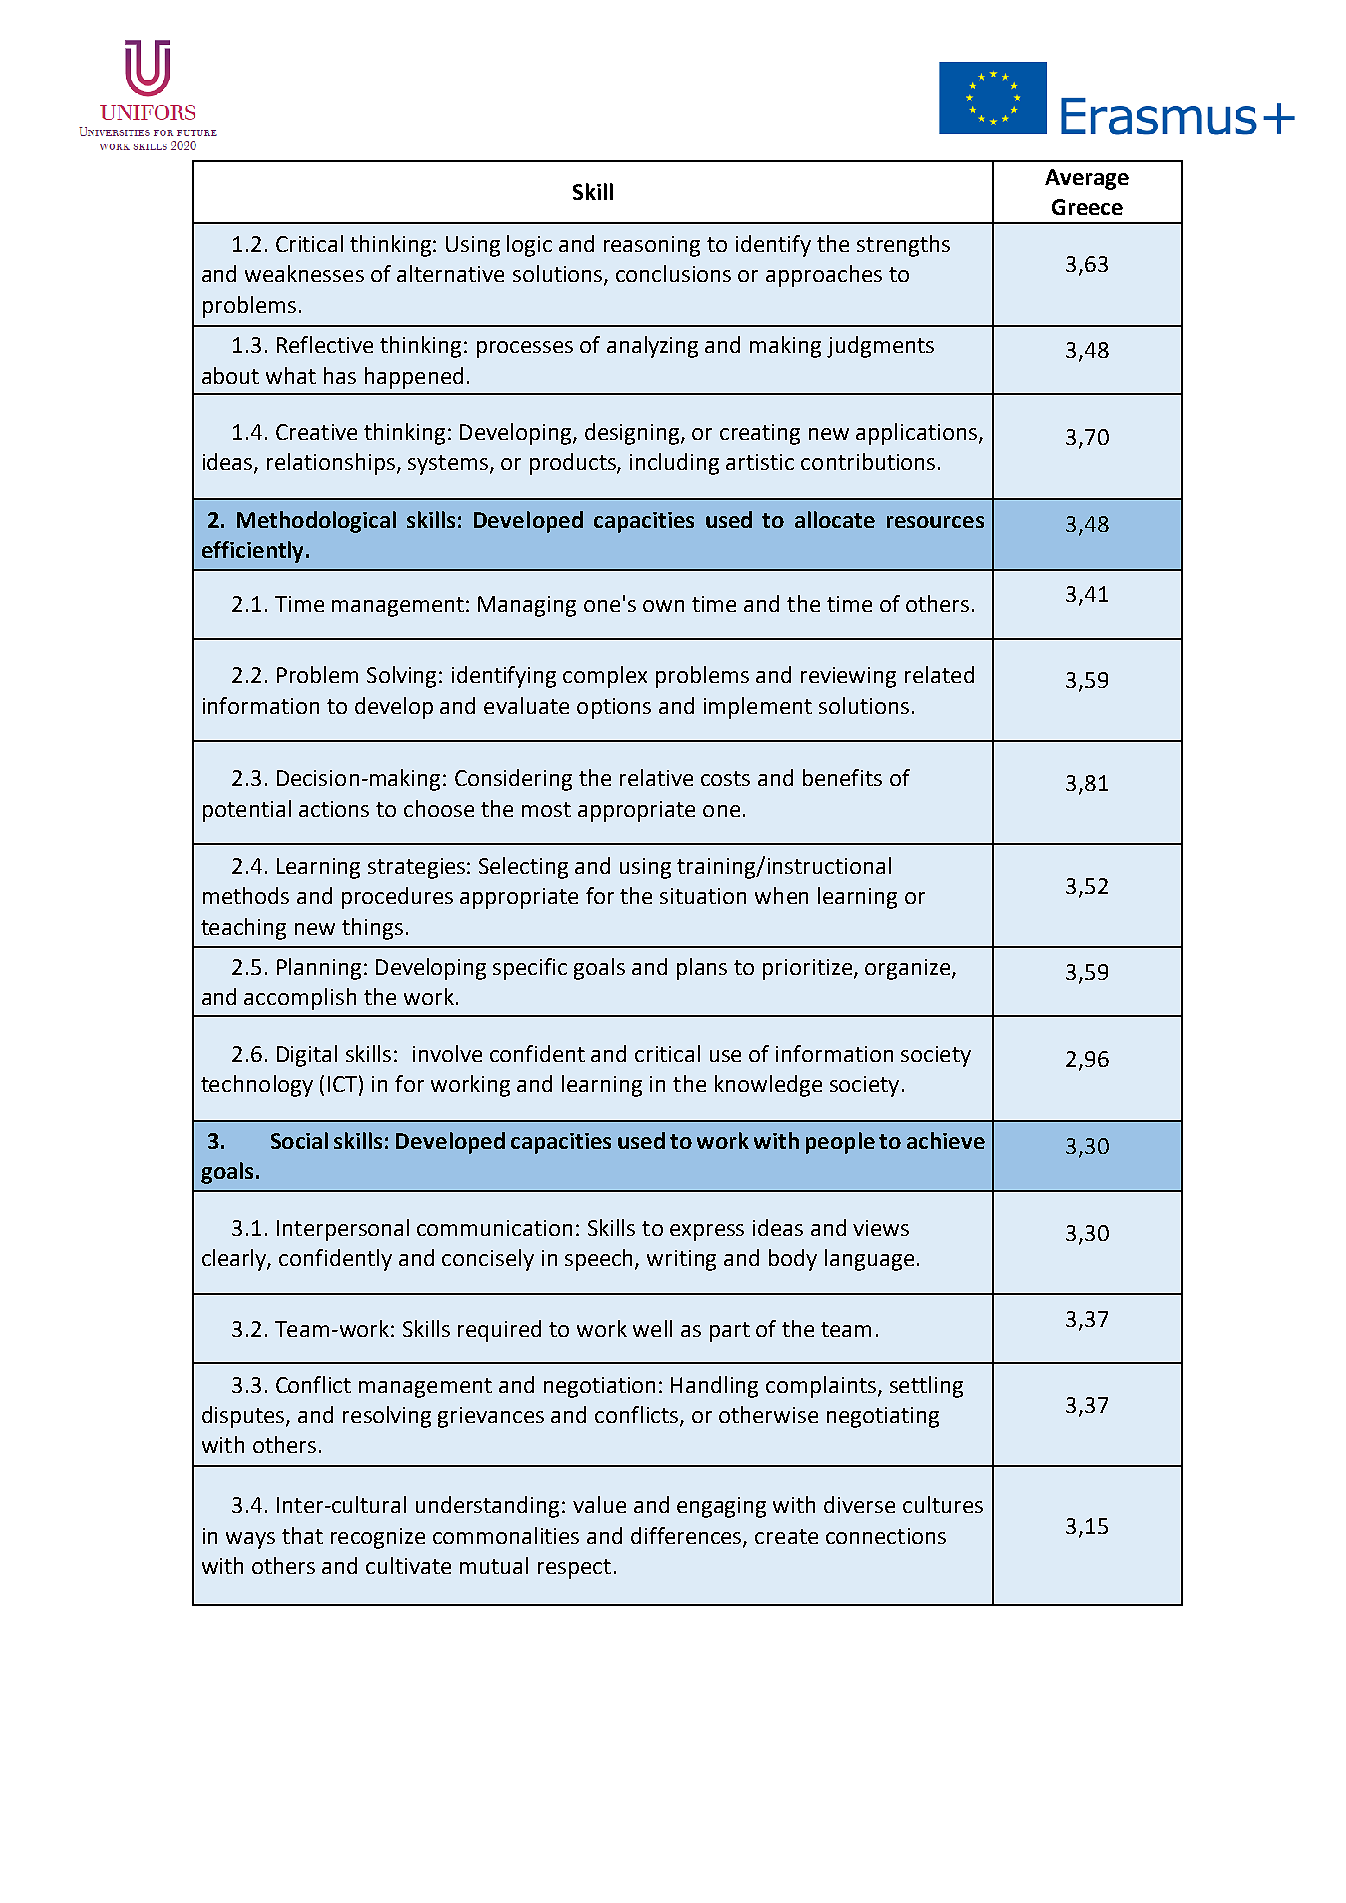 The width and height of the screenshot is (1346, 1903). What do you see at coordinates (903, 246) in the screenshot?
I see `strengths` at bounding box center [903, 246].
